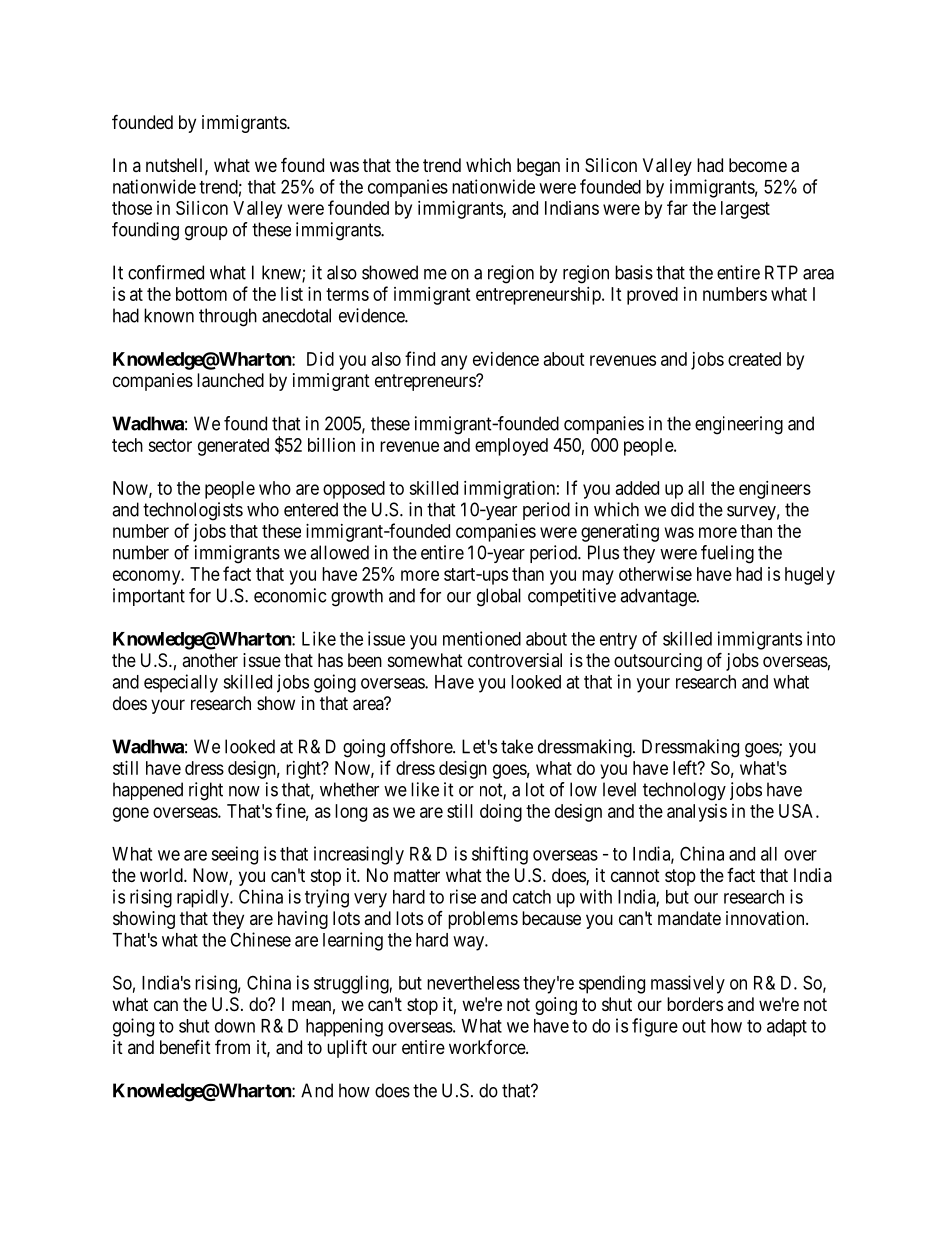  What do you see at coordinates (538, 167) in the screenshot?
I see `began` at bounding box center [538, 167].
